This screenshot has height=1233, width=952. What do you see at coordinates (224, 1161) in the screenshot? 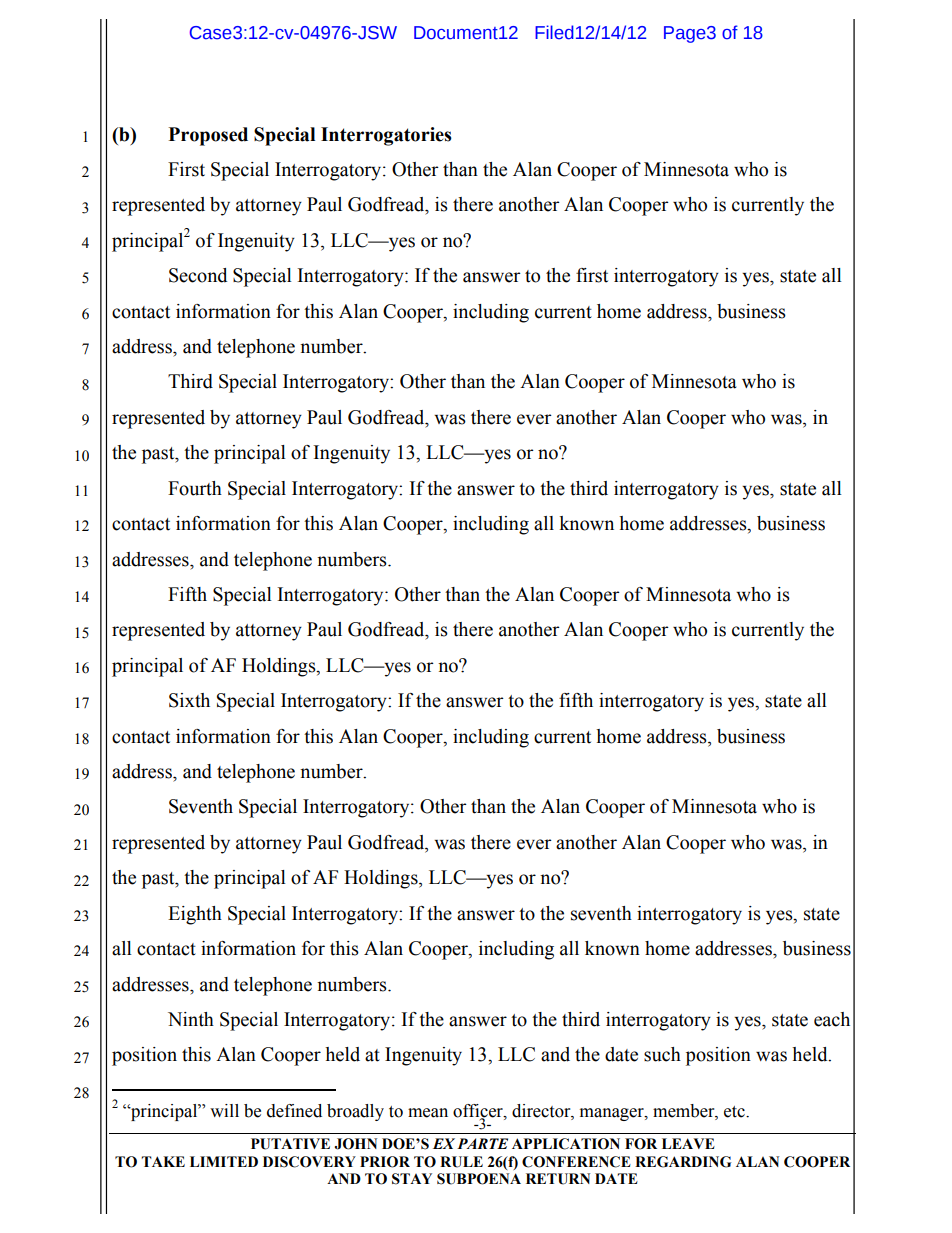
I see `LIMITED` at bounding box center [224, 1161].
